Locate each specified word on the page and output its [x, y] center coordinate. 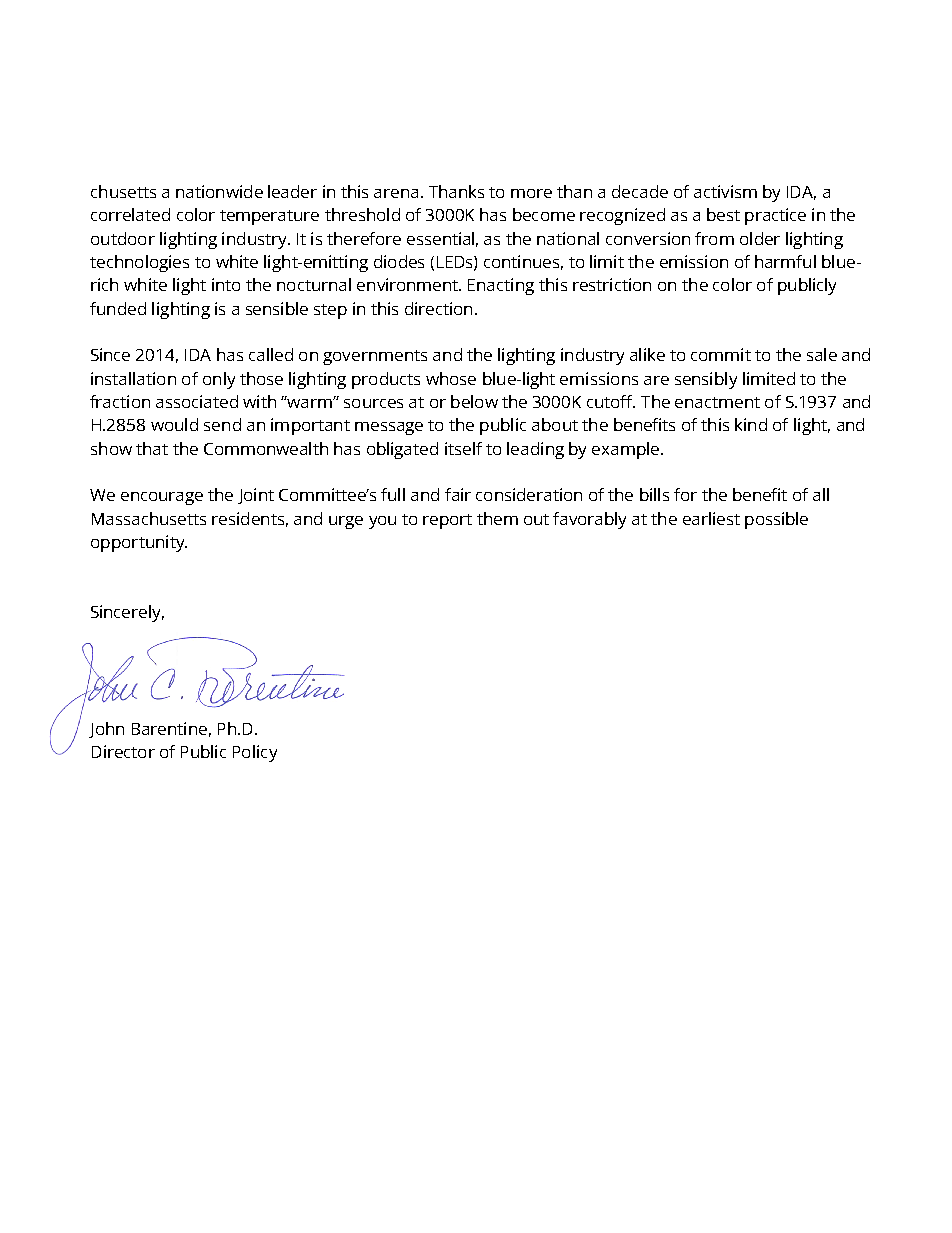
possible [776, 520]
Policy [255, 753]
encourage [162, 498]
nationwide [219, 191]
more [531, 193]
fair [458, 494]
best [723, 214]
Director [123, 751]
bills [654, 494]
